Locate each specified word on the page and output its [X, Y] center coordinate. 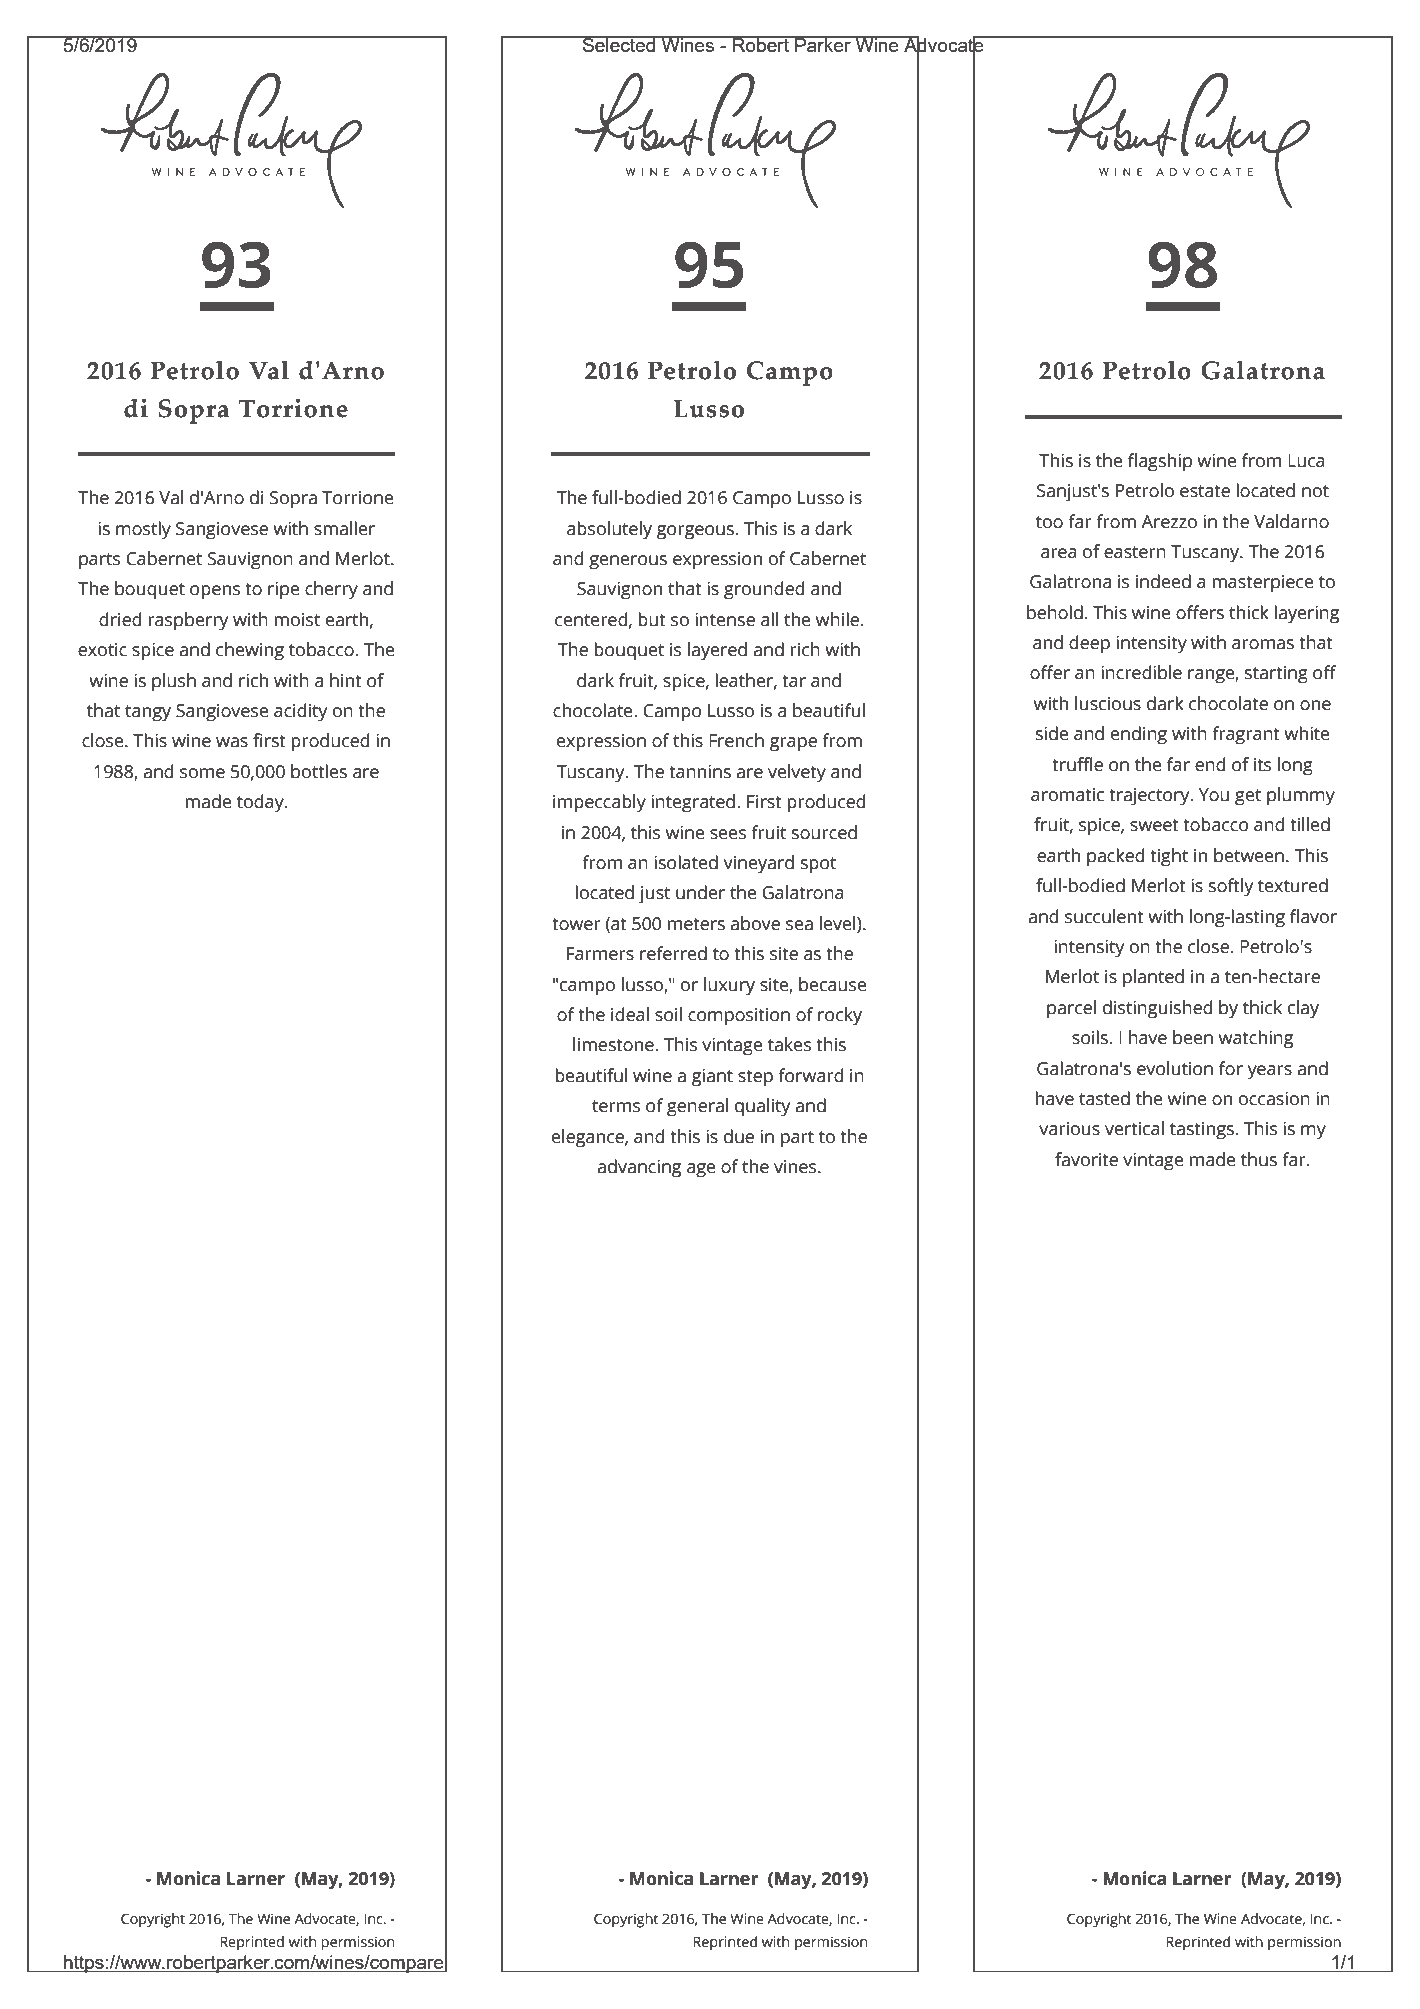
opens [215, 592]
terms [616, 1106]
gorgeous [695, 532]
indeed [1163, 581]
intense [725, 620]
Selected [619, 44]
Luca [1306, 461]
